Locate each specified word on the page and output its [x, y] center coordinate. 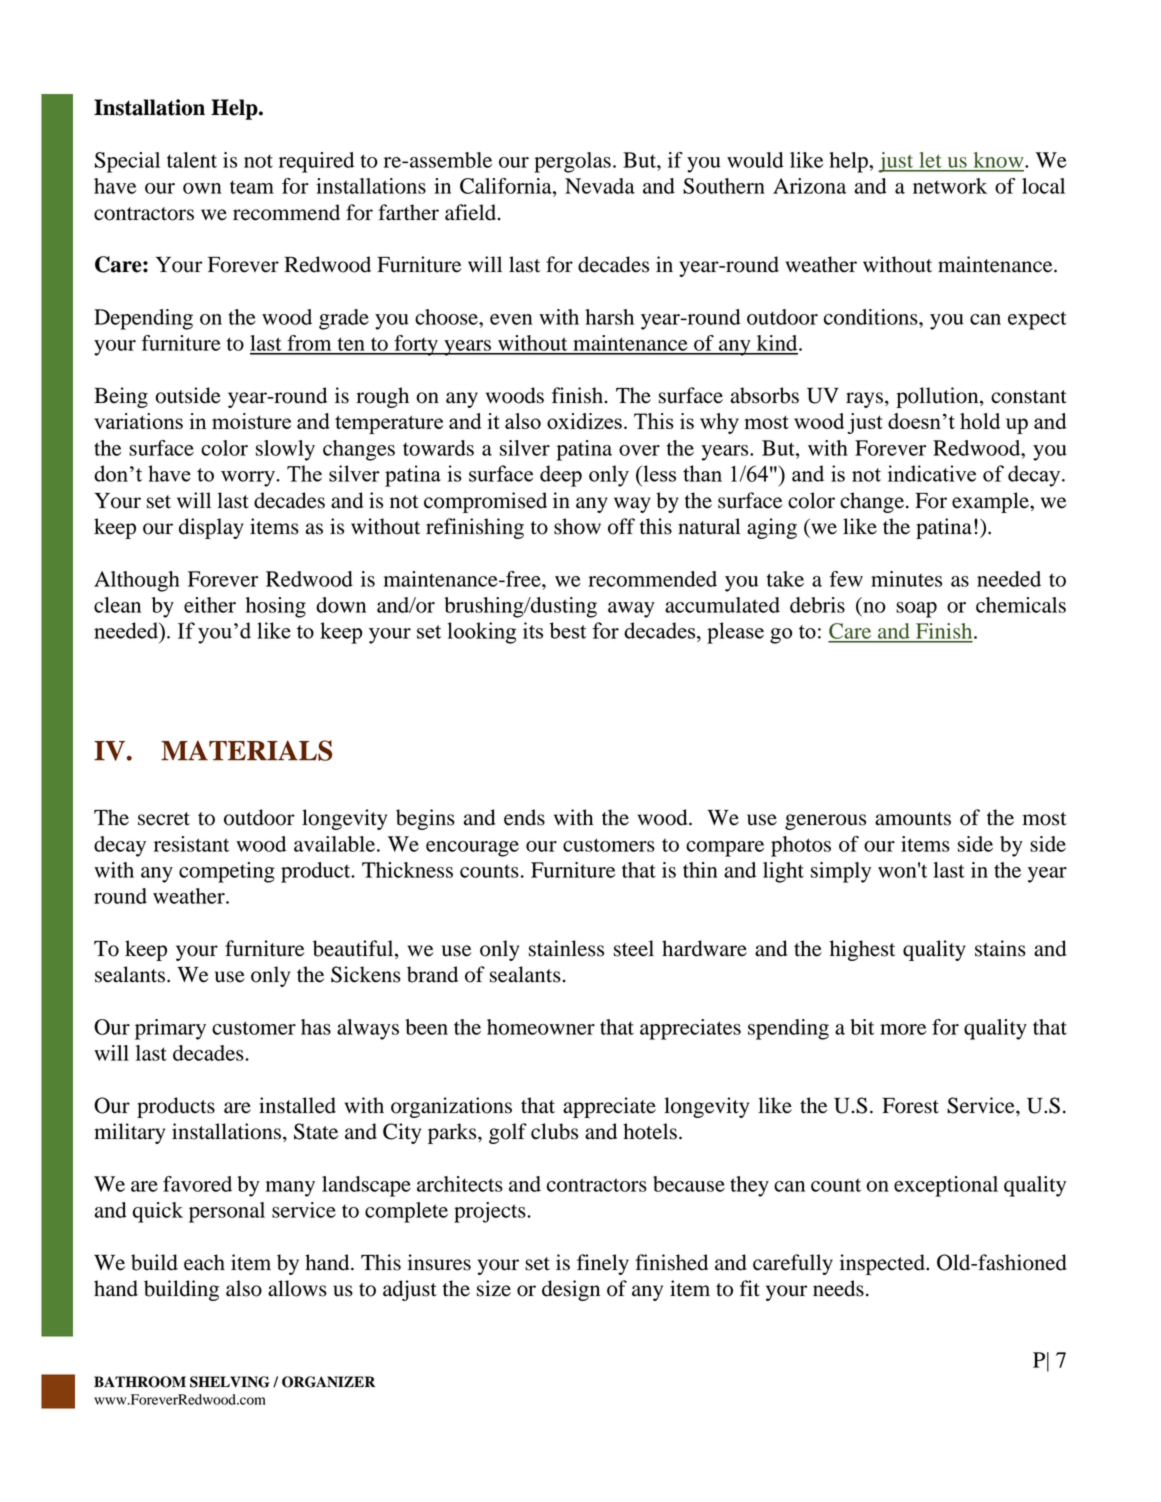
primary [170, 1029]
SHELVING [230, 1382]
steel [634, 948]
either [210, 605]
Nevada [600, 186]
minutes [906, 579]
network [950, 186]
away [631, 610]
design [571, 1290]
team [252, 187]
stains [1000, 948]
